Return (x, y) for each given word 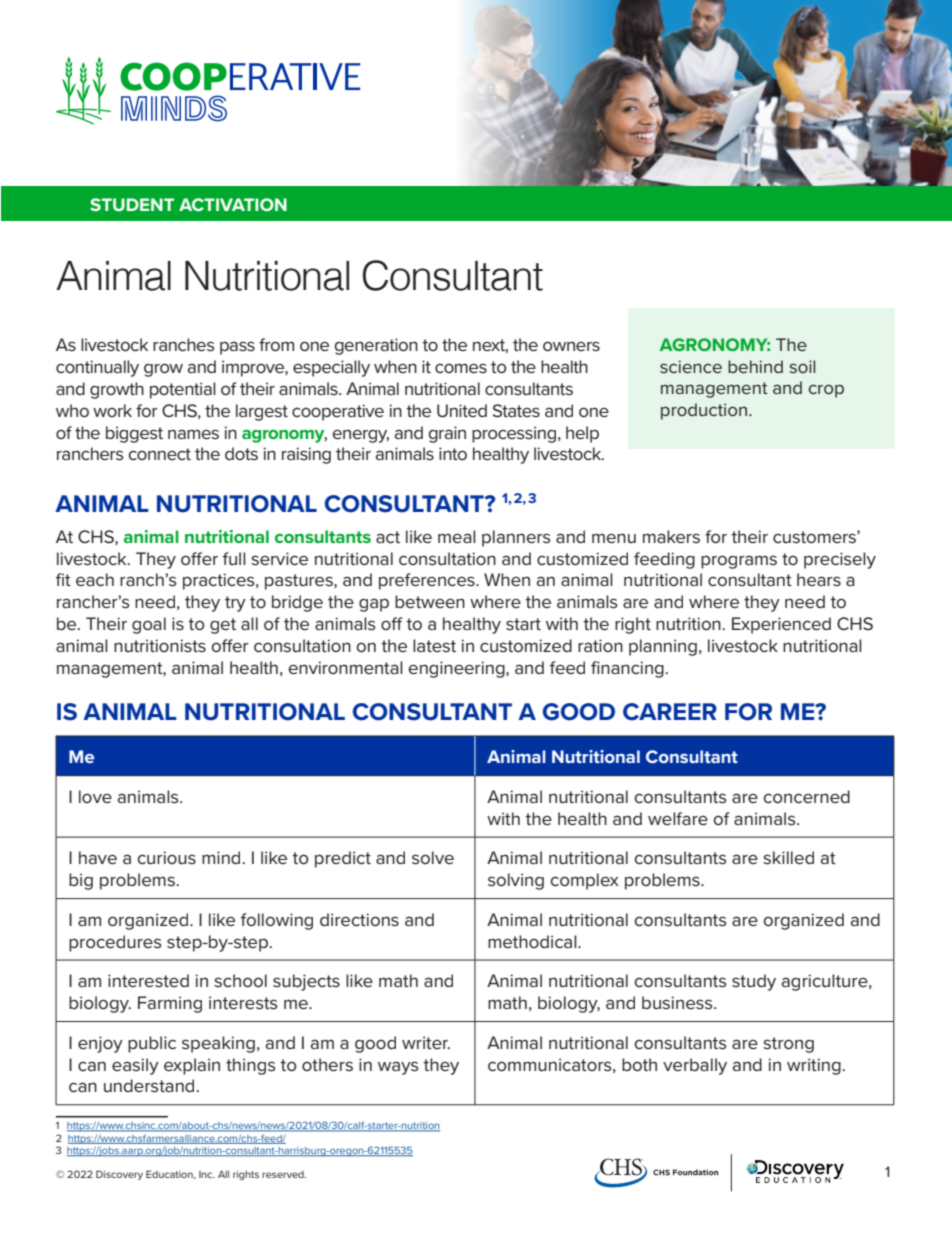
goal (149, 625)
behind (755, 366)
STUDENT (132, 204)
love (95, 796)
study (754, 982)
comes (461, 368)
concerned (806, 796)
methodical (533, 941)
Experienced (781, 625)
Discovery (119, 1175)
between (430, 602)
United (462, 411)
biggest (134, 434)
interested (148, 981)
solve (433, 858)
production (705, 411)
